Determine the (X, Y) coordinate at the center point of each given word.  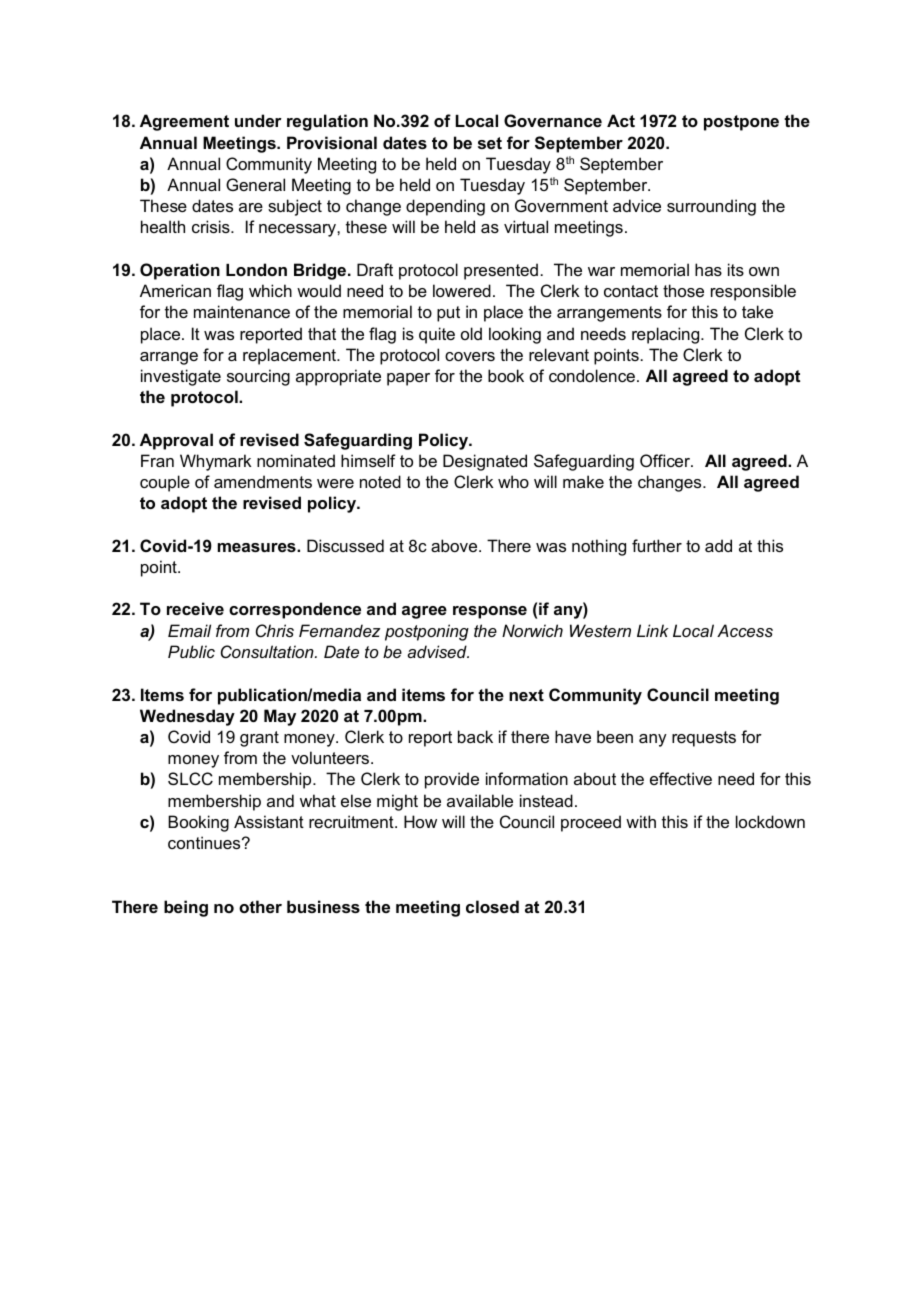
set (490, 143)
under (258, 120)
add (718, 545)
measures (258, 547)
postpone (741, 123)
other (260, 906)
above (455, 545)
